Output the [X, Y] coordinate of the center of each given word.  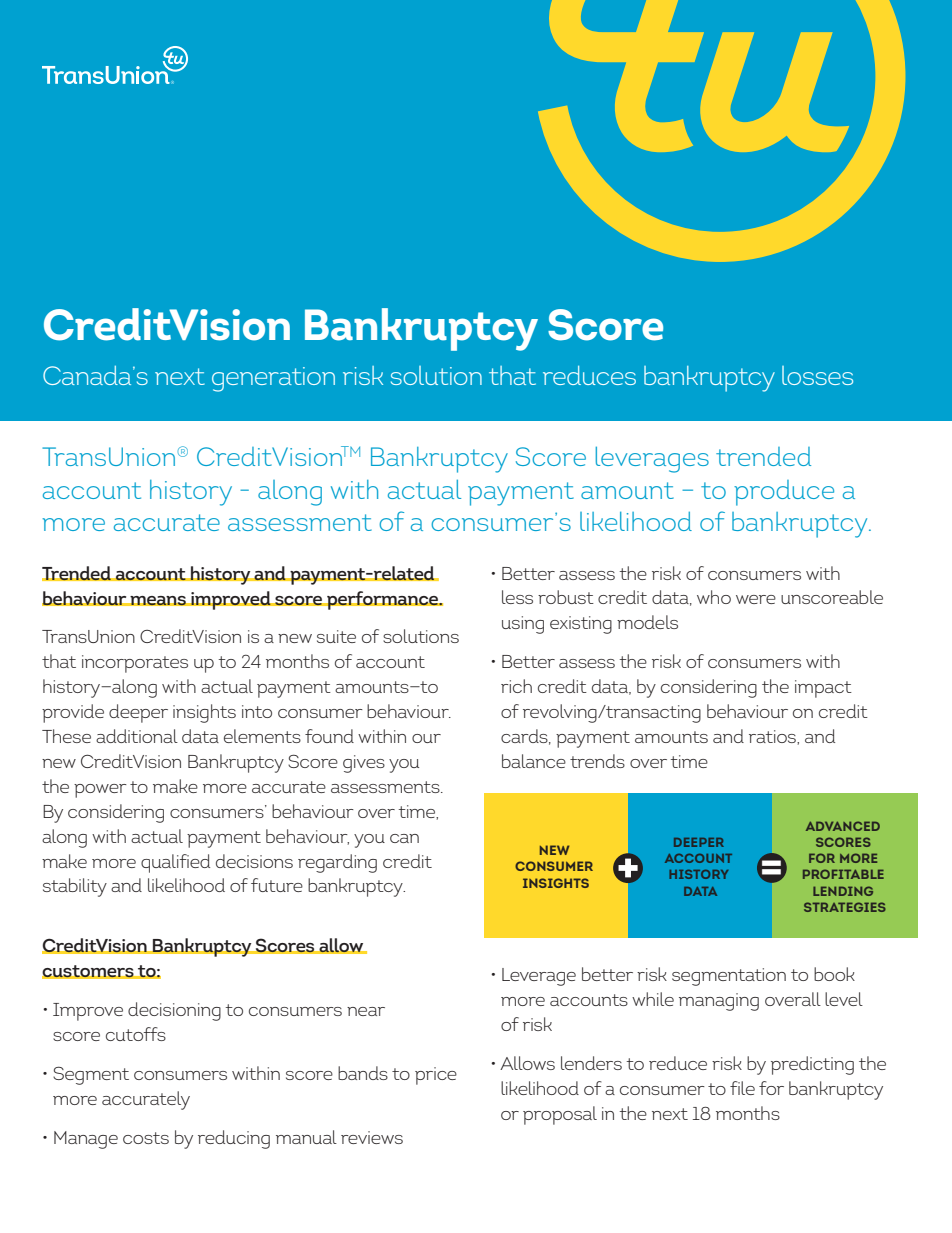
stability [75, 887]
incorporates [135, 664]
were [756, 599]
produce [784, 493]
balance [534, 761]
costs [146, 1138]
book [834, 974]
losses [817, 375]
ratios [773, 736]
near [366, 1011]
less [517, 597]
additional [137, 736]
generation [273, 379]
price [436, 1076]
